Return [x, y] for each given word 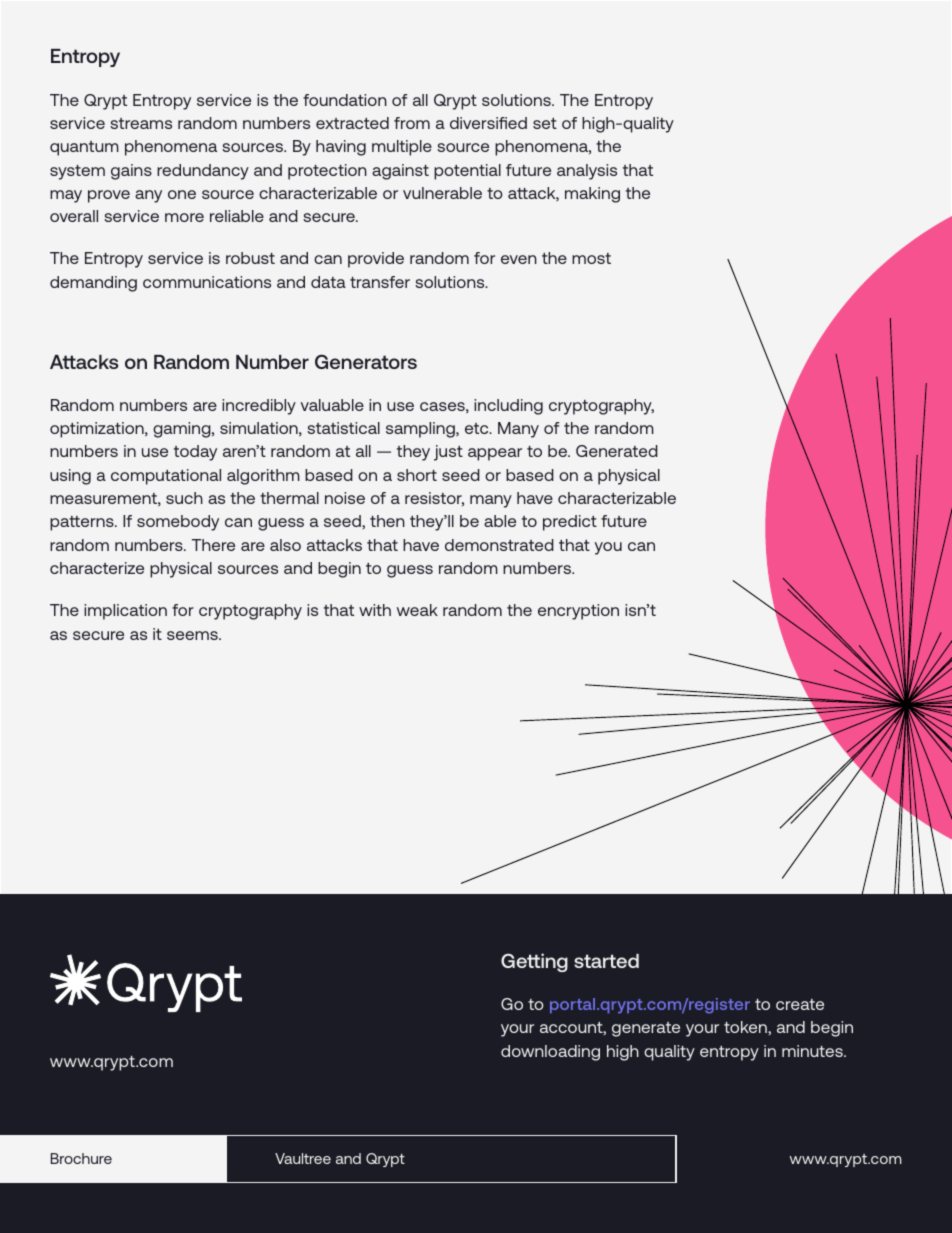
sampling [421, 430]
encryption [578, 612]
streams [141, 123]
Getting [534, 962]
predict [570, 523]
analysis [587, 172]
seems [193, 635]
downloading [550, 1053]
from [412, 123]
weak [417, 610]
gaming [183, 430]
